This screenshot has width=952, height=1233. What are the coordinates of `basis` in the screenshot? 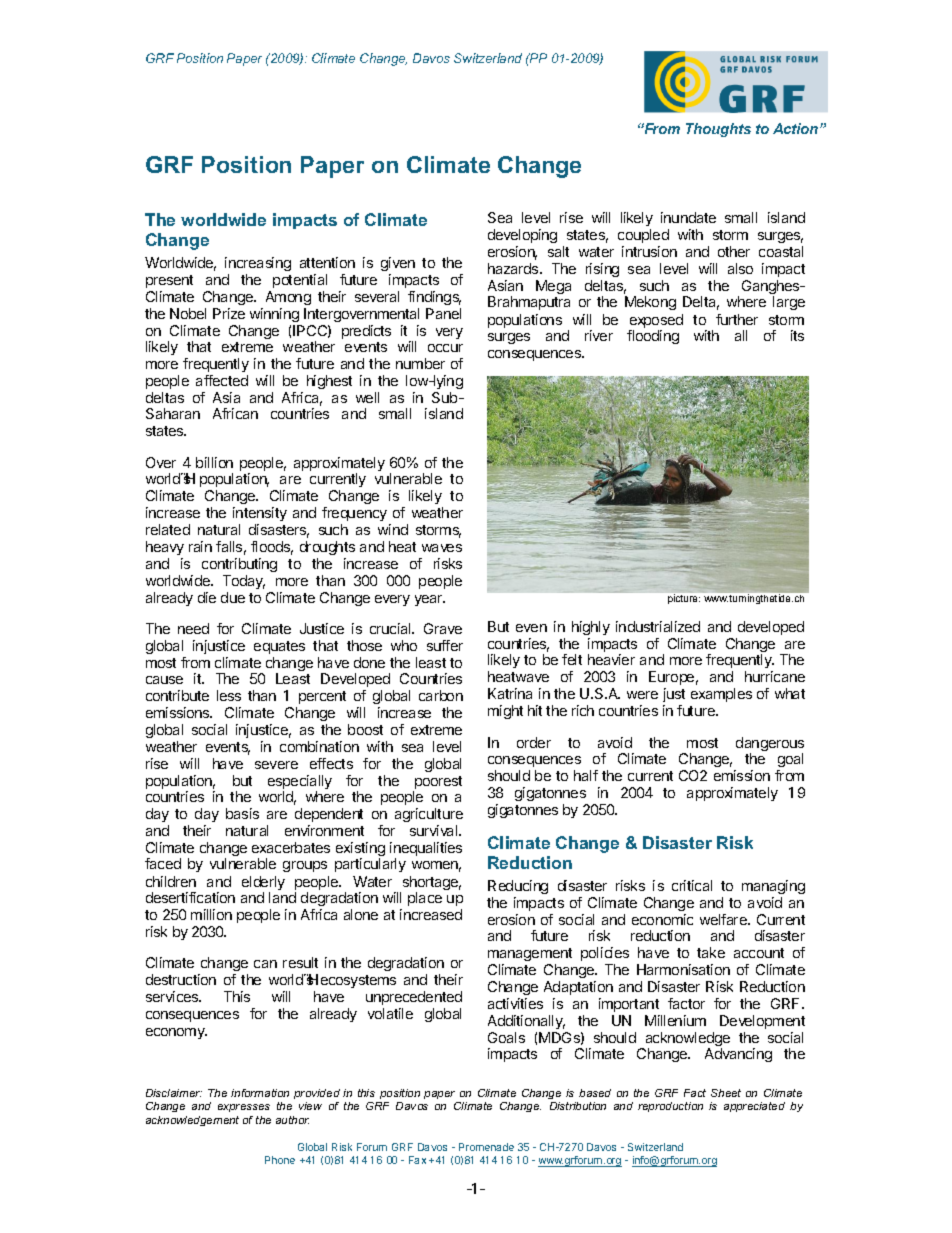 It's located at (242, 813).
